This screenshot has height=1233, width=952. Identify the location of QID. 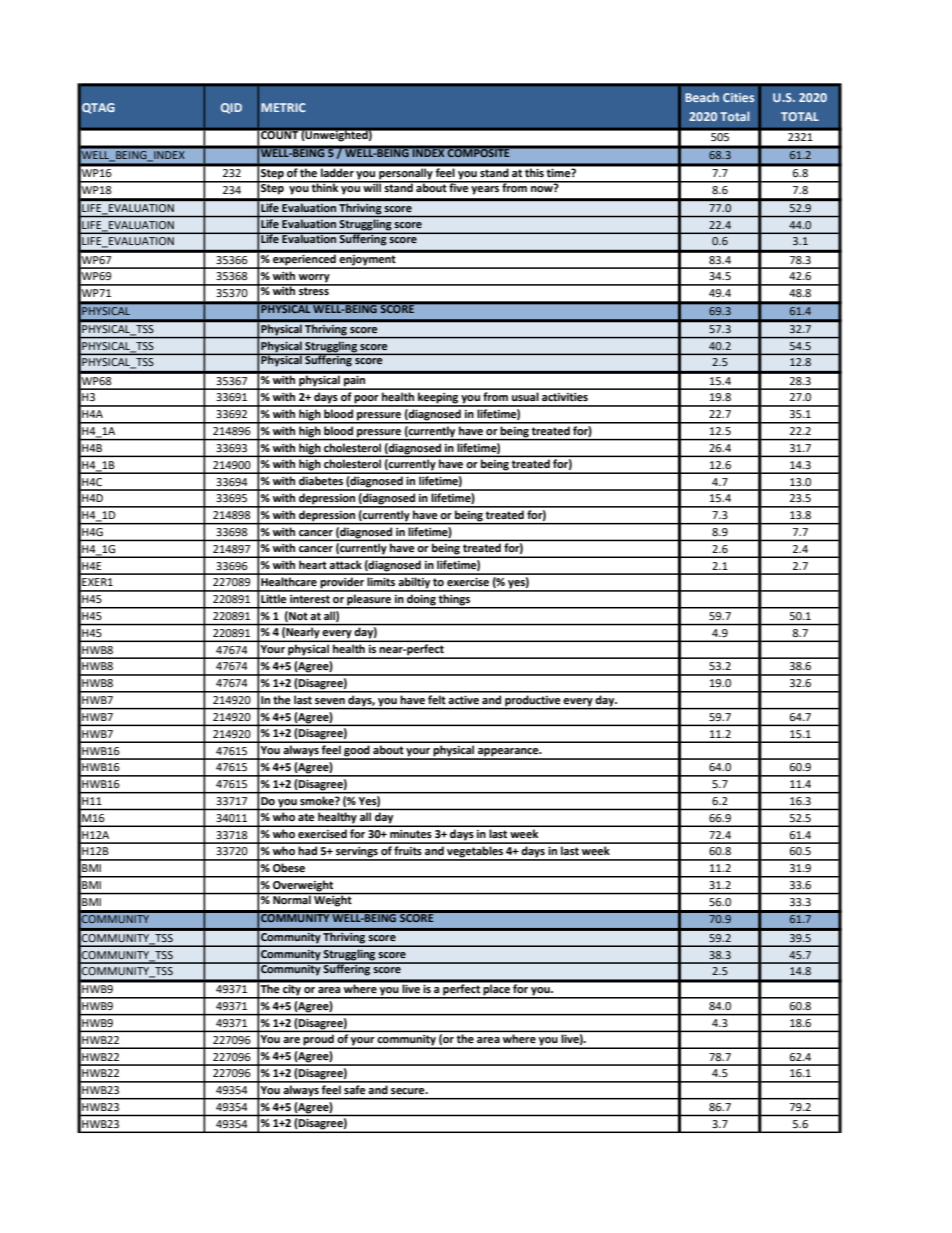
(231, 108).
